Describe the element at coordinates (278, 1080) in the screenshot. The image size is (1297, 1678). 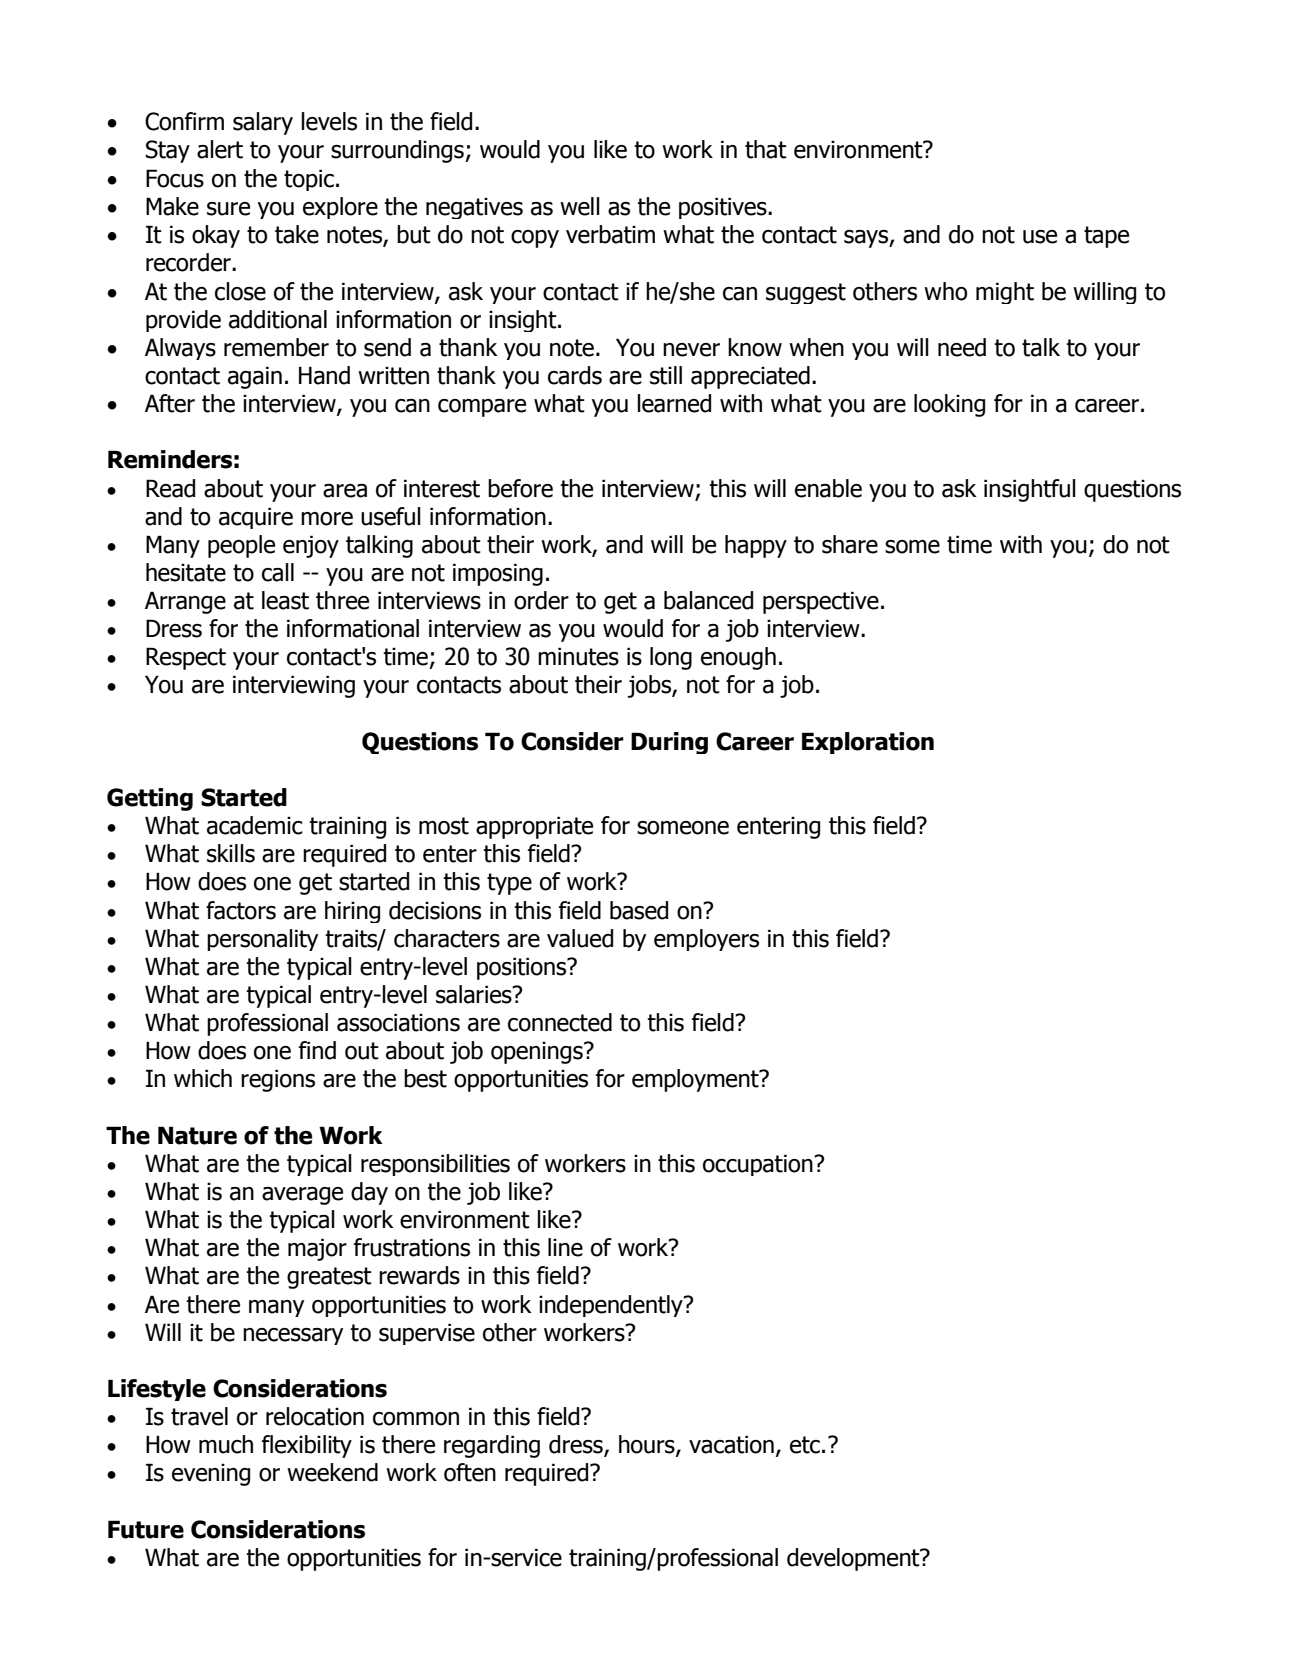
I see `regions` at that location.
